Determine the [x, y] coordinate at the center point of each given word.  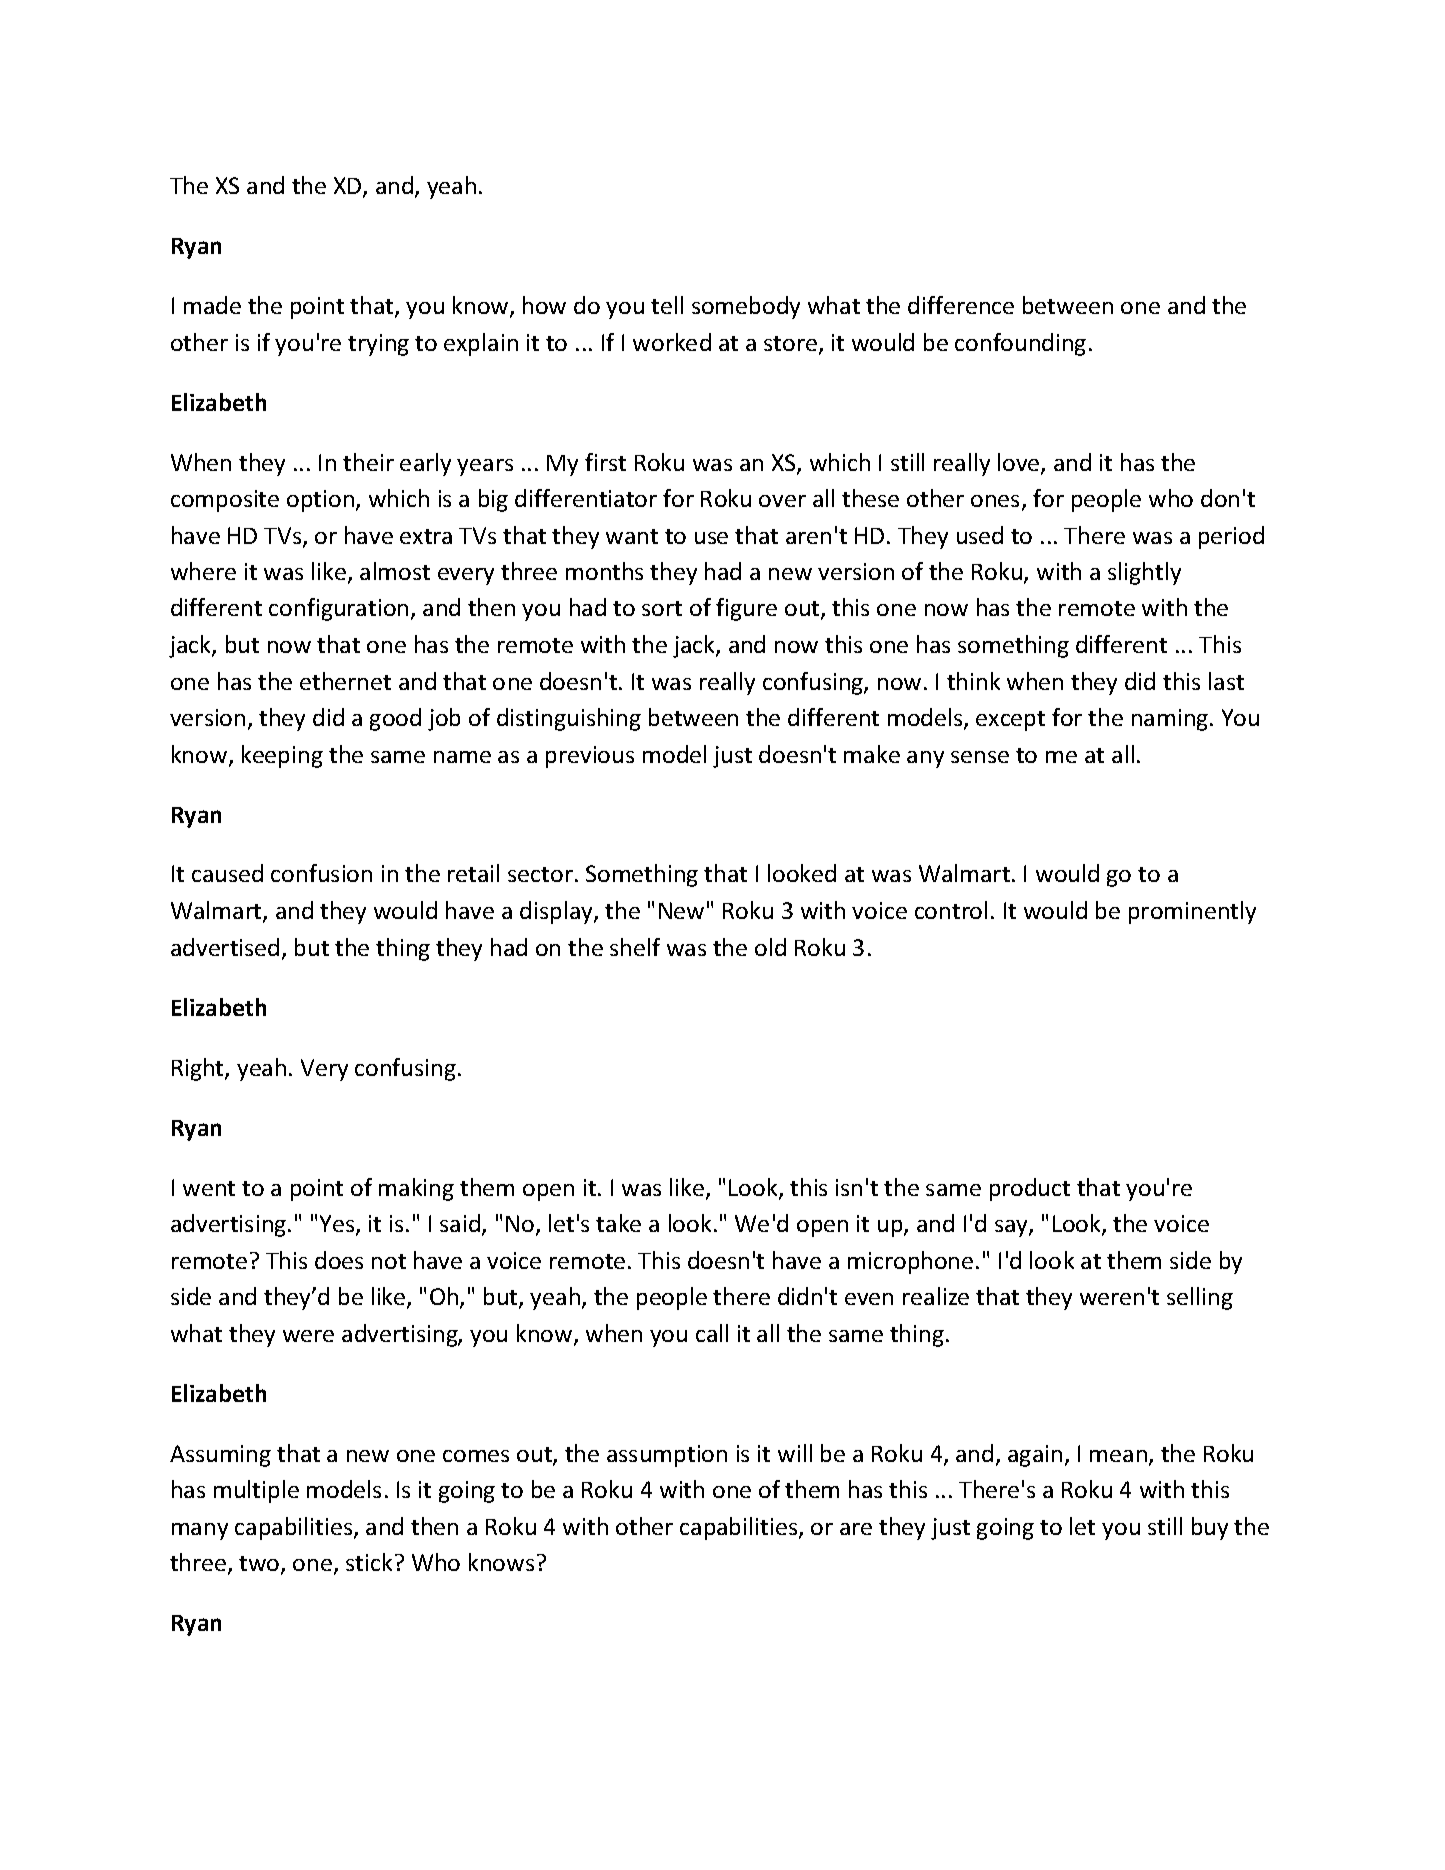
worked [672, 342]
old [770, 947]
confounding [1020, 344]
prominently [1192, 912]
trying [378, 345]
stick [369, 1562]
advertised [225, 947]
